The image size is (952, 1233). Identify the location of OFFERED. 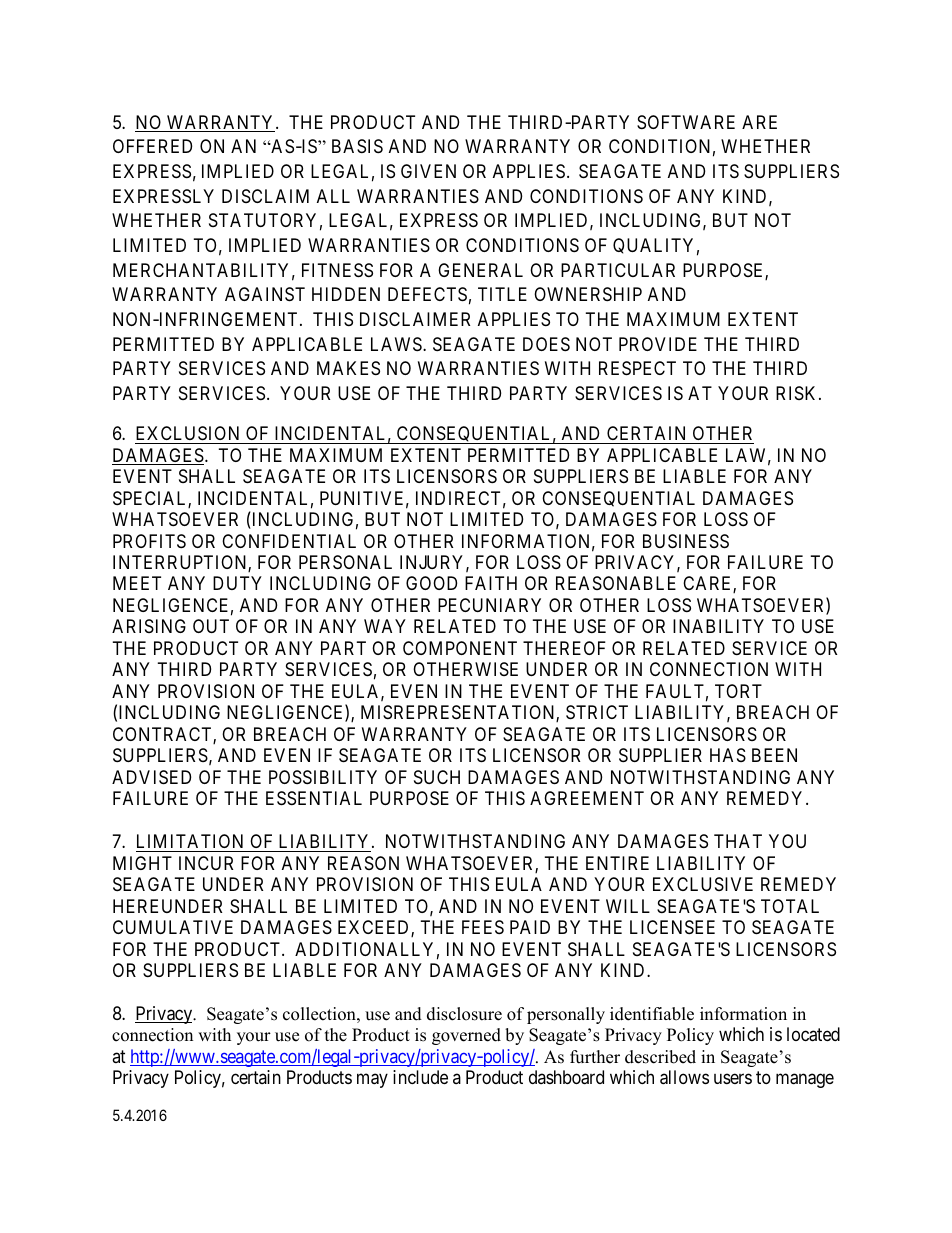
(152, 146).
